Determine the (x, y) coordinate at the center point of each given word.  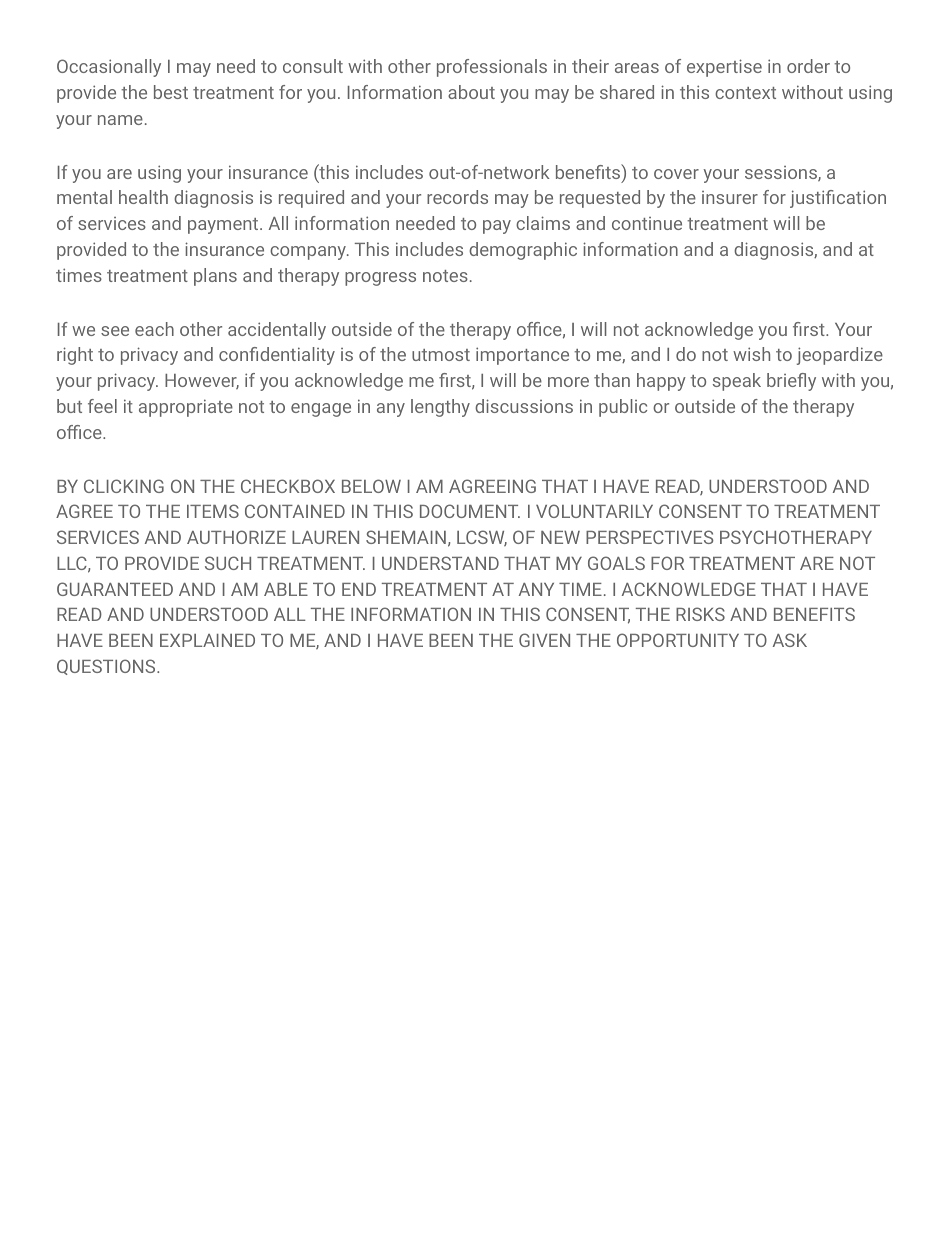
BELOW (371, 486)
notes (445, 276)
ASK (790, 640)
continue (647, 223)
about (471, 92)
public (623, 408)
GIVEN (544, 640)
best (171, 92)
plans (215, 277)
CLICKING (124, 486)
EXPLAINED (207, 640)
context (745, 93)
